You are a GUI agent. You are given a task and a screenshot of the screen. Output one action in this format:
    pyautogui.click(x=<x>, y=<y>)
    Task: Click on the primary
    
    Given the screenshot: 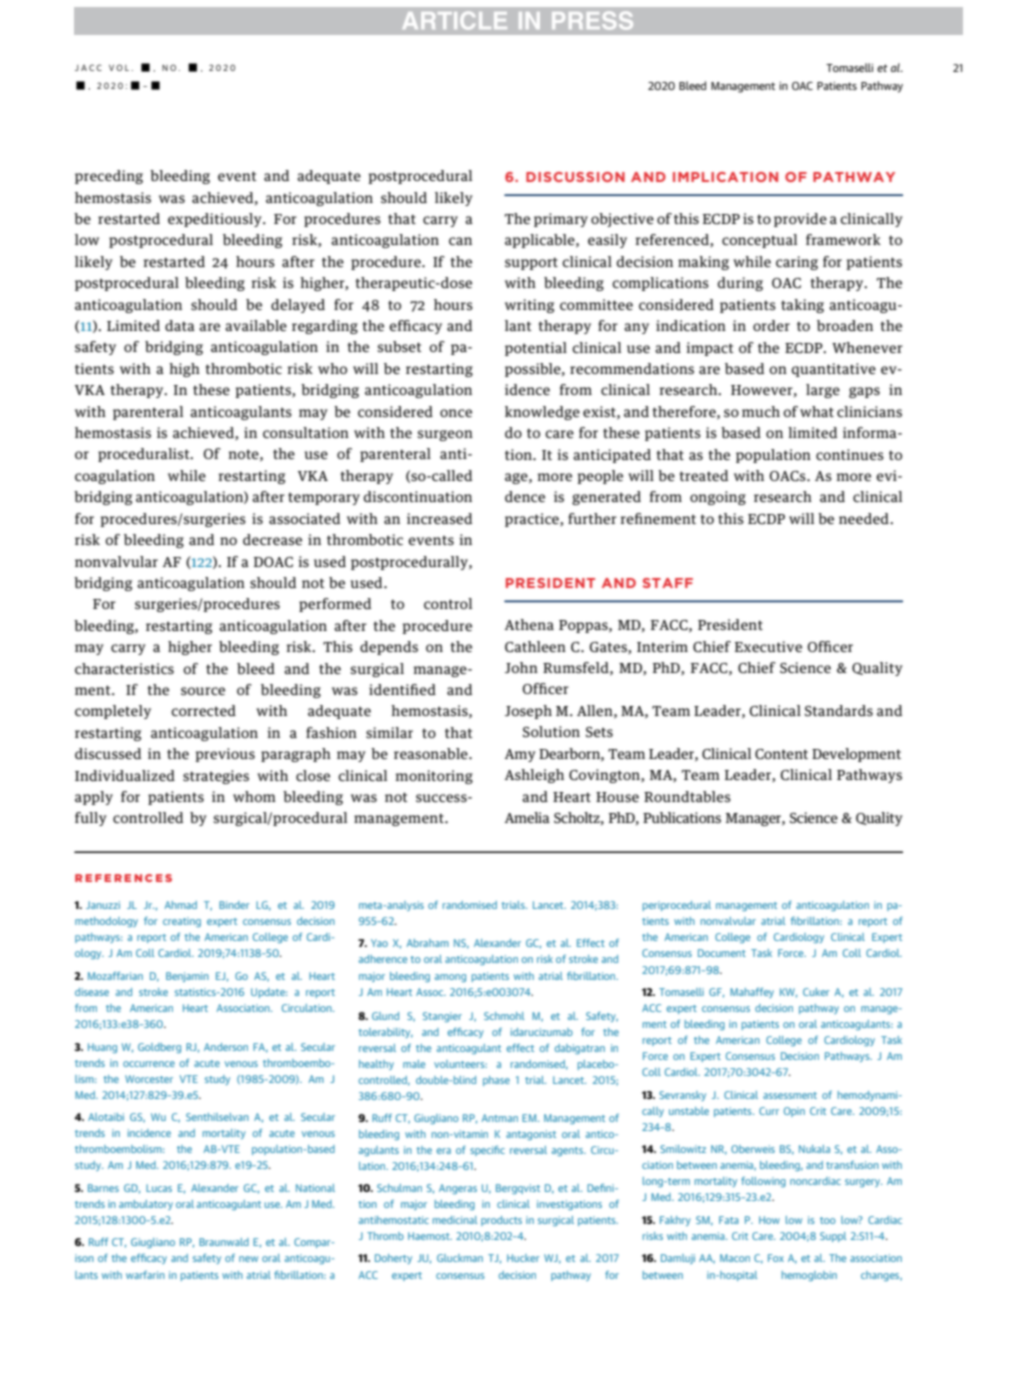 What is the action you would take?
    pyautogui.click(x=561, y=220)
